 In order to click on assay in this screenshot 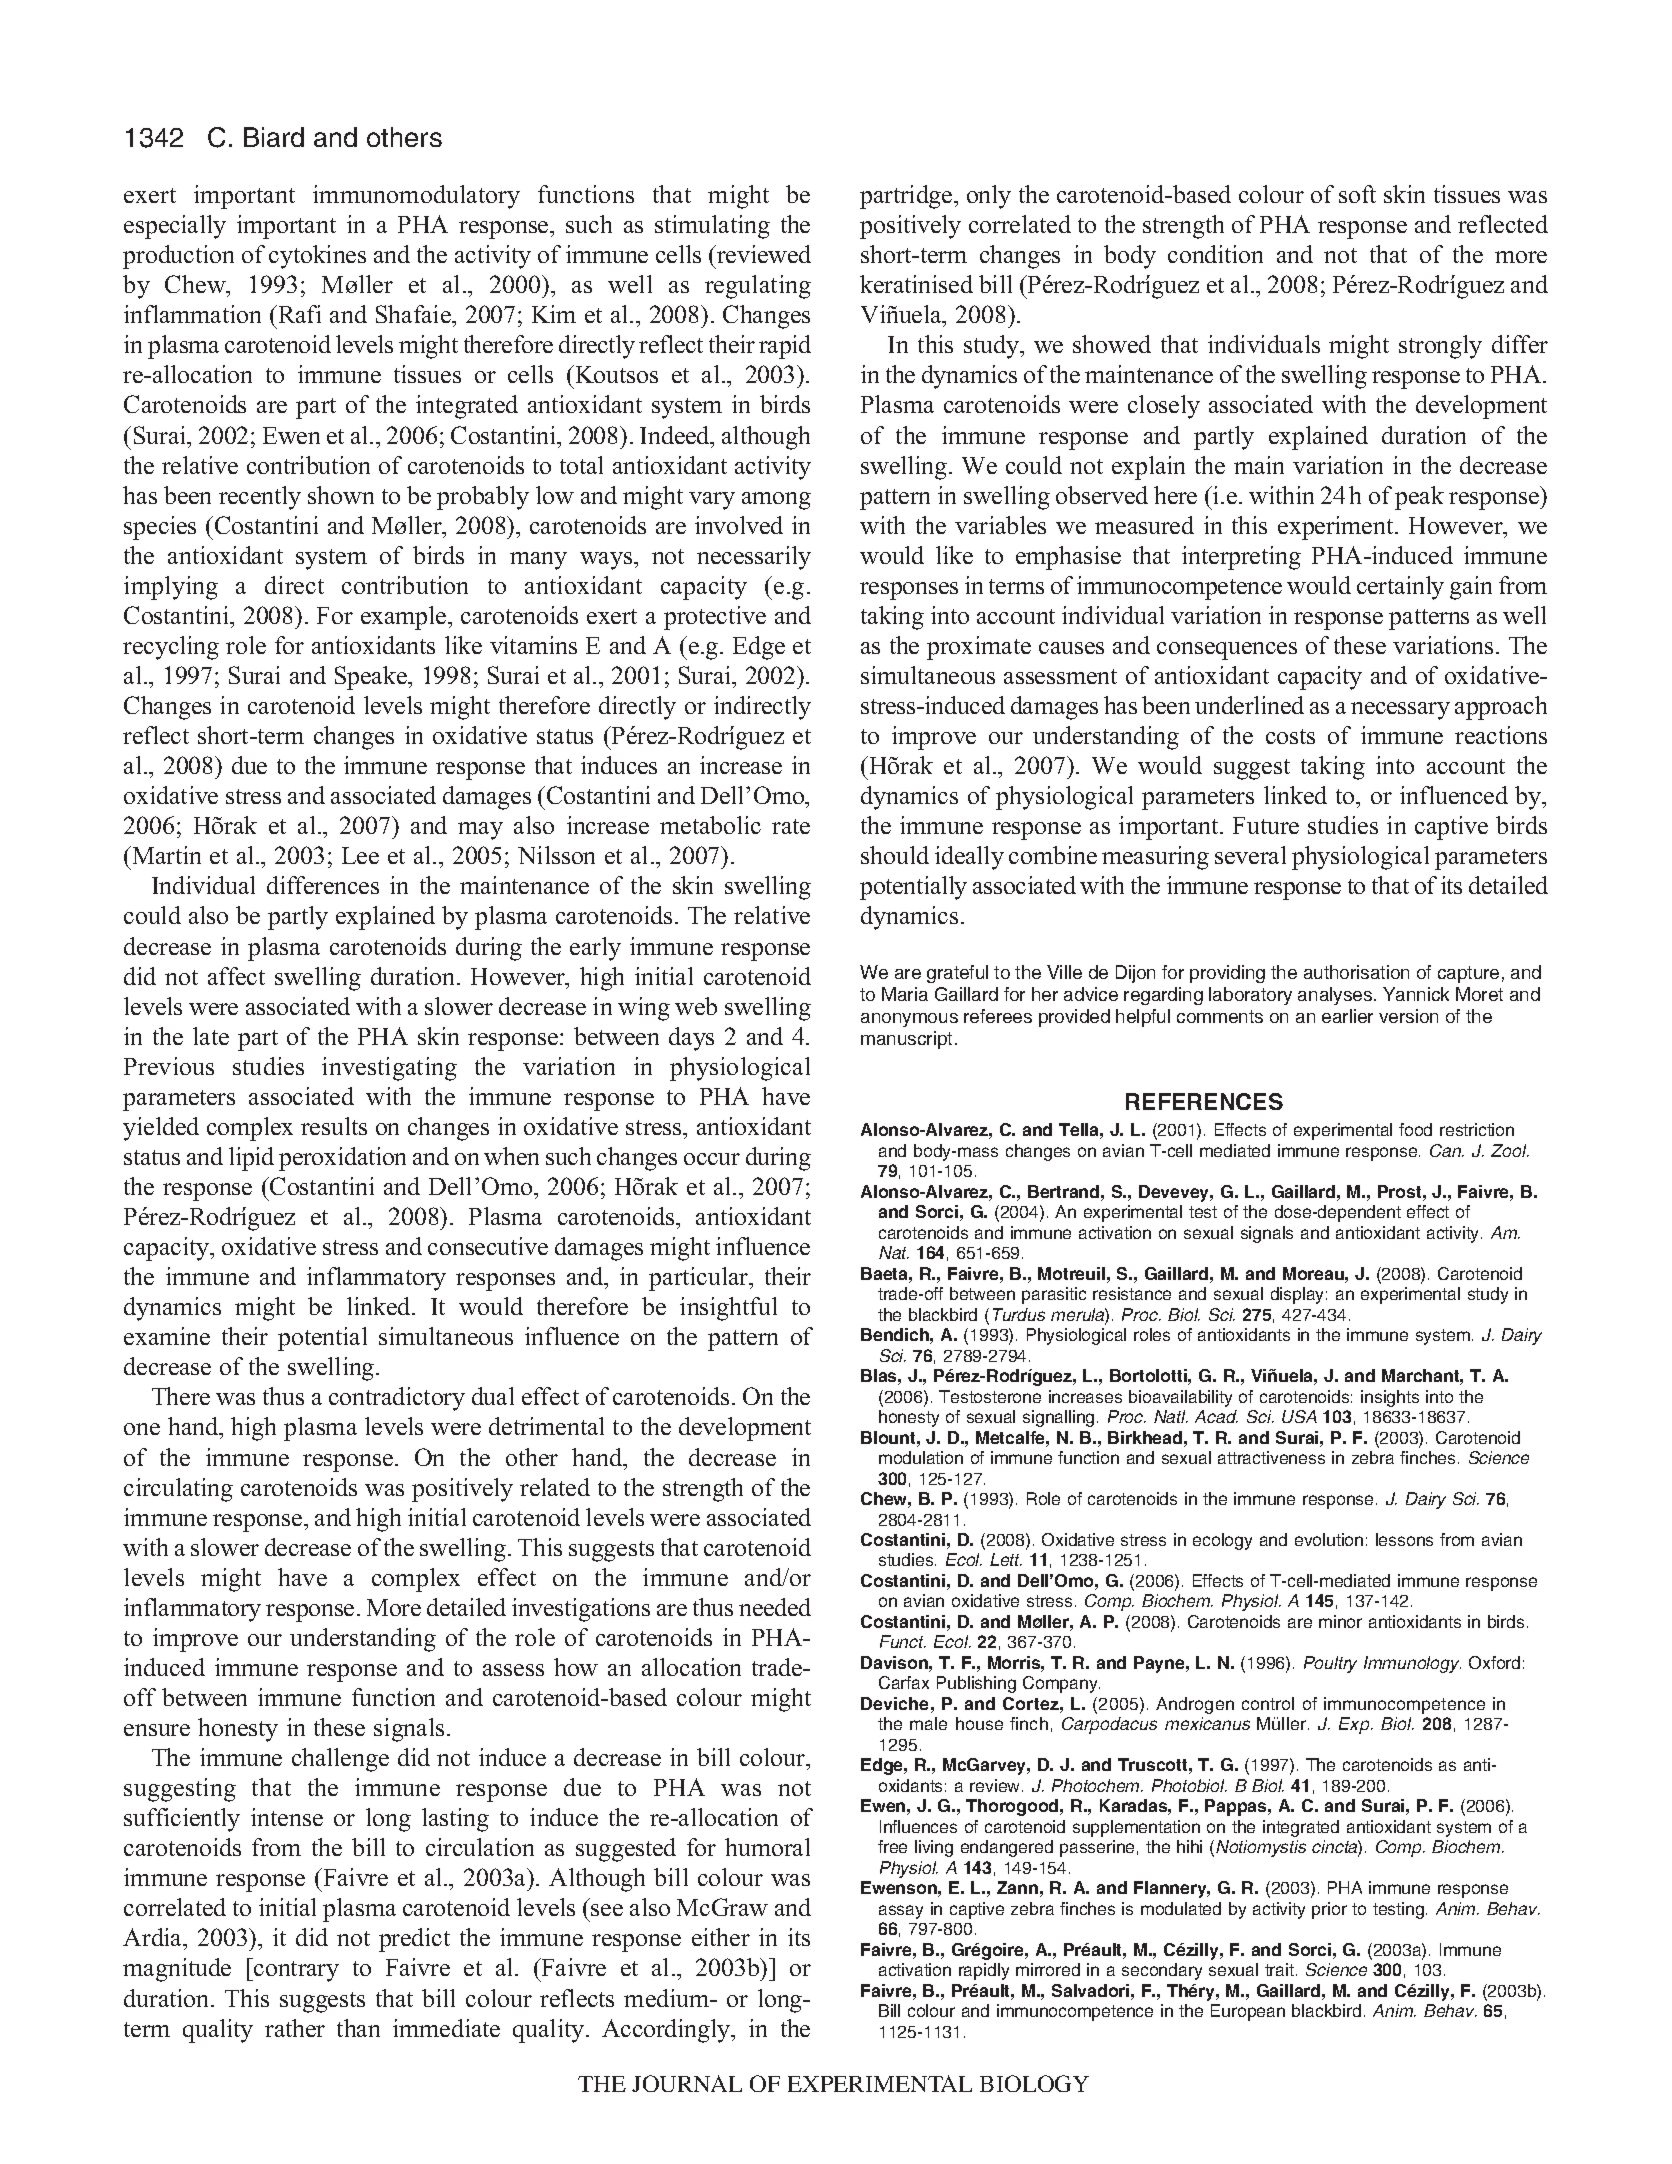, I will do `click(901, 1912)`.
